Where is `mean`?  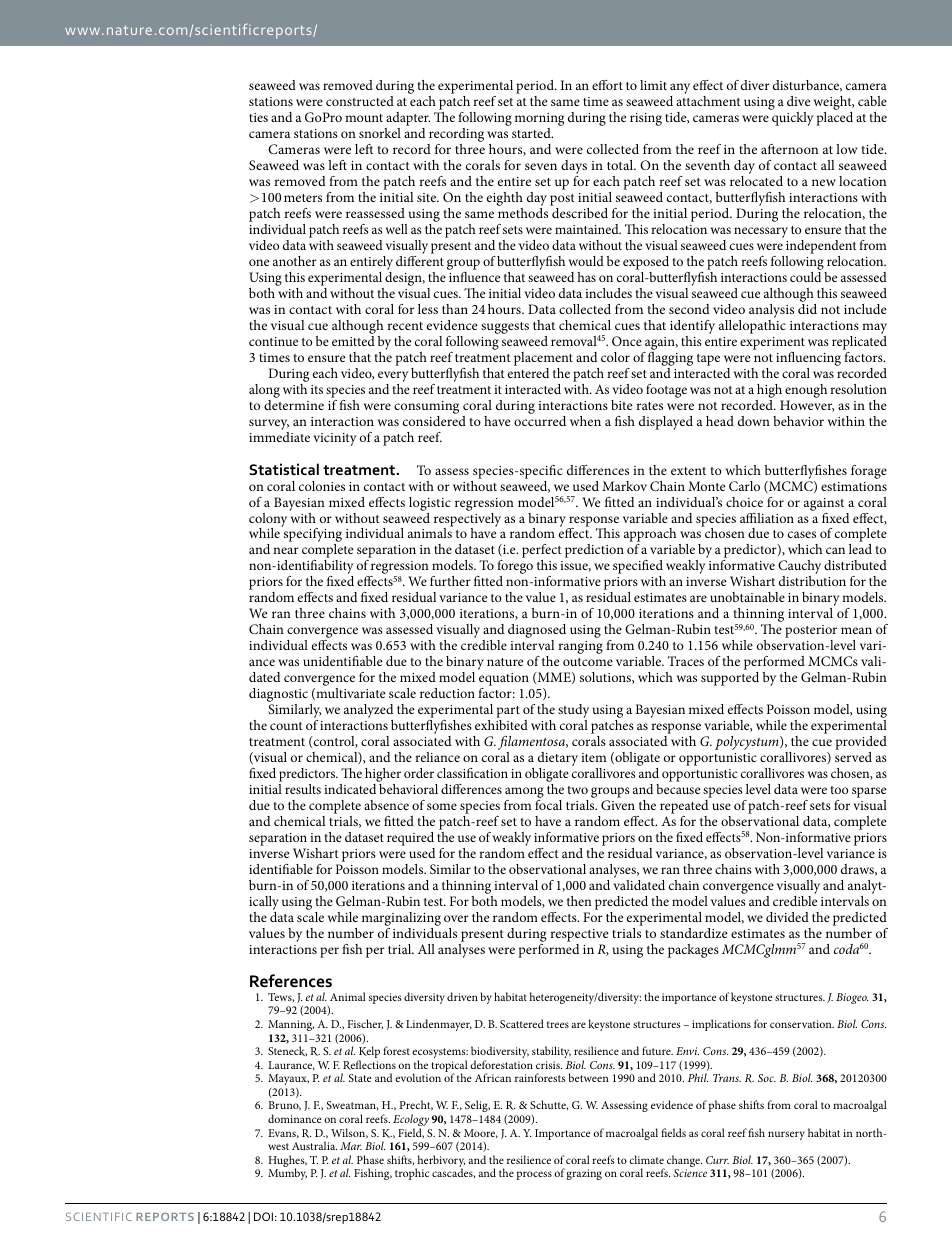 mean is located at coordinates (856, 630).
